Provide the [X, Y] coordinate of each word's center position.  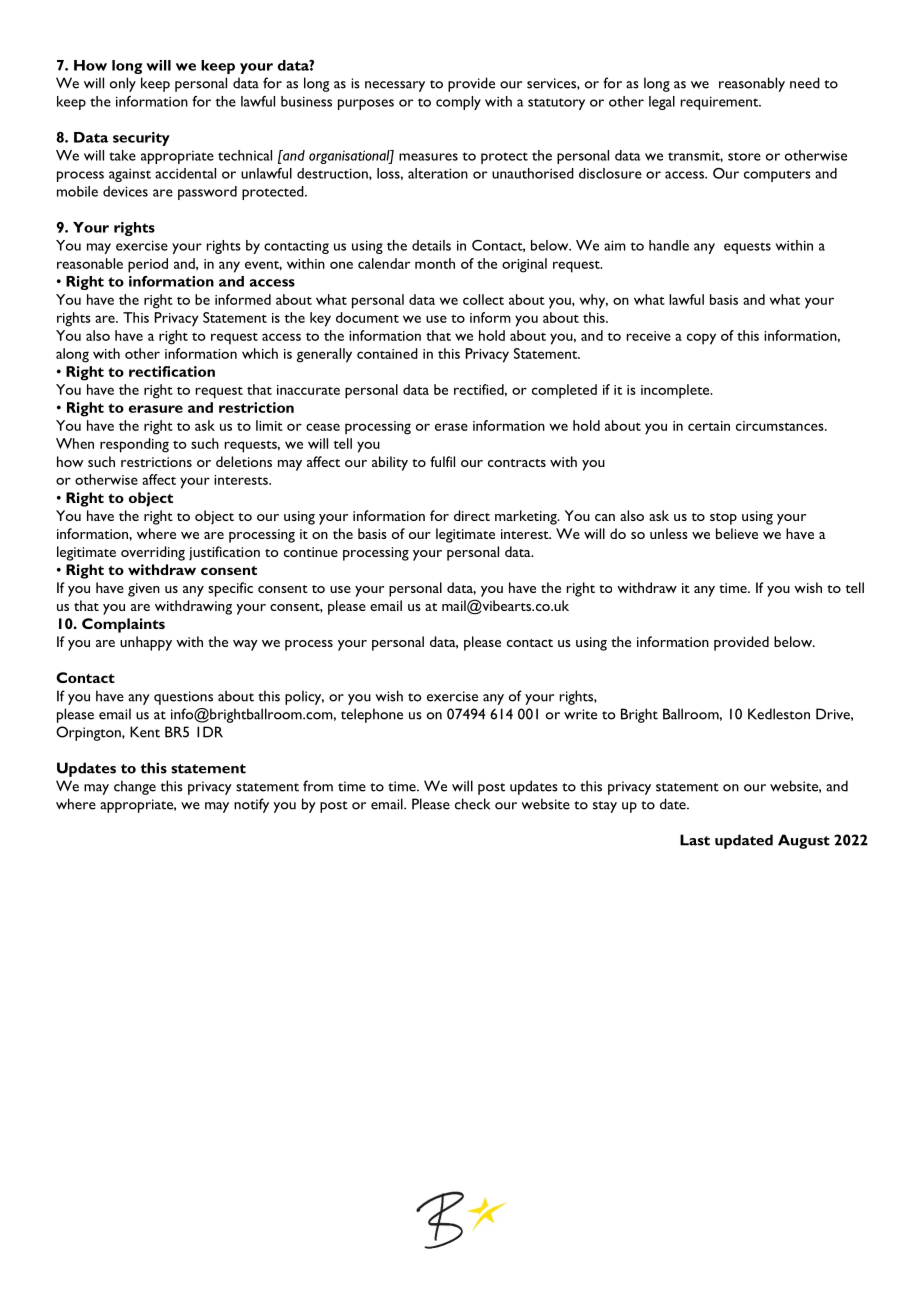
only [123, 84]
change [135, 787]
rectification [172, 371]
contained [387, 353]
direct [472, 515]
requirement [721, 103]
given [144, 590]
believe [737, 533]
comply [458, 103]
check [472, 804]
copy [701, 339]
